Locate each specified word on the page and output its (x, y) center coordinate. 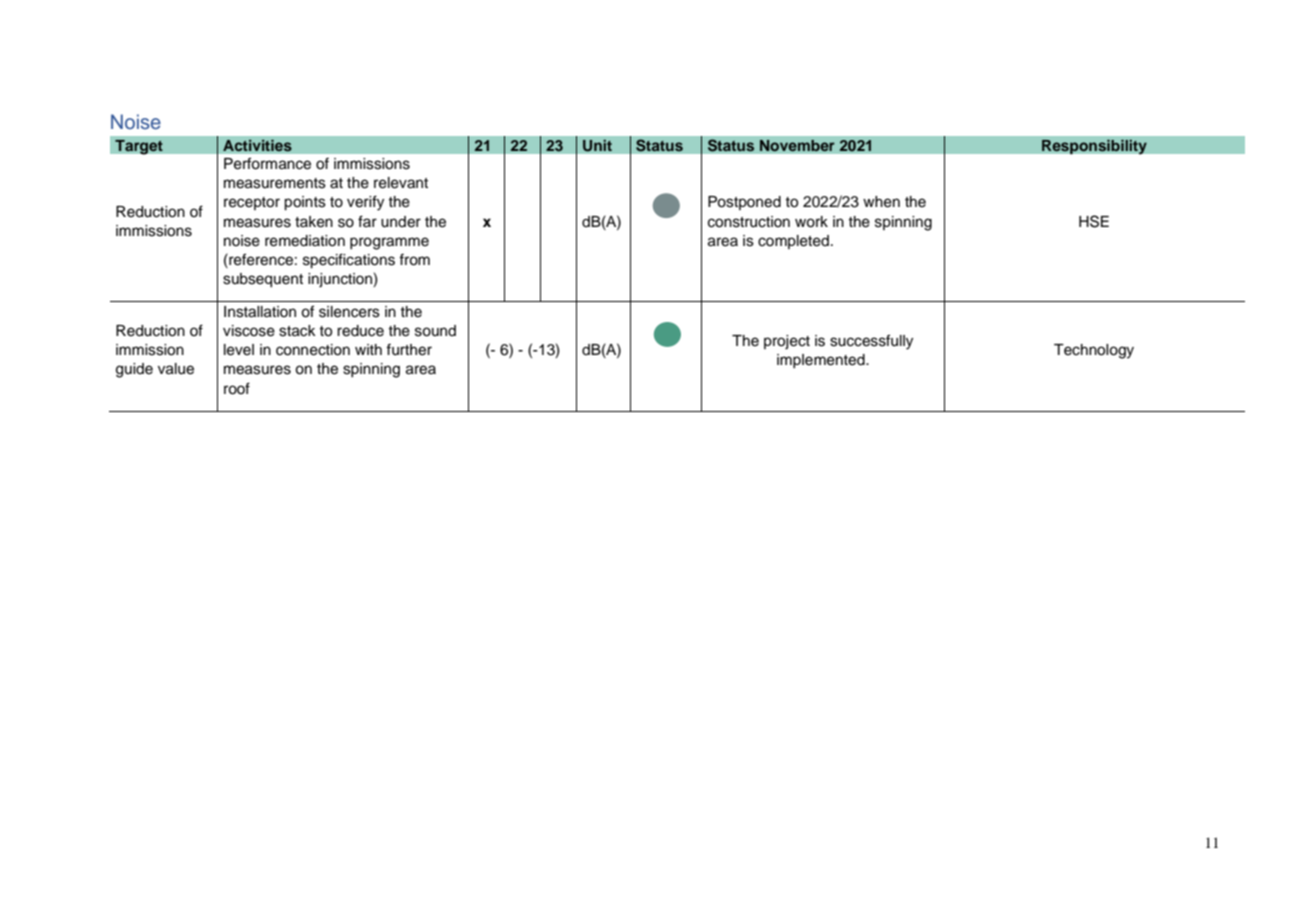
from (414, 260)
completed (793, 242)
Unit (597, 145)
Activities (257, 145)
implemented (822, 361)
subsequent (263, 280)
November (797, 145)
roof (237, 388)
